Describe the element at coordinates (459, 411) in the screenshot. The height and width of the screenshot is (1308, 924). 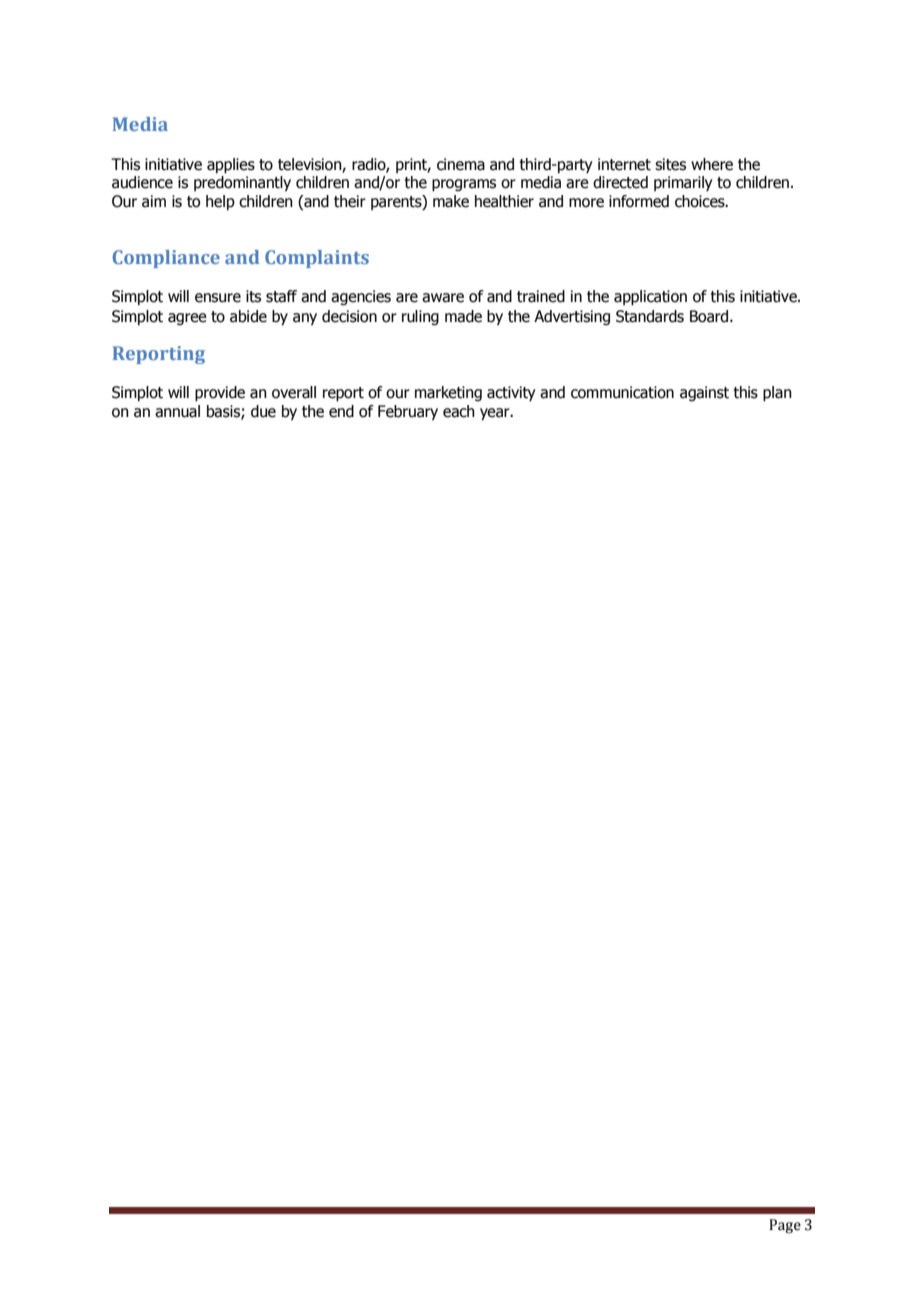
I see `each` at that location.
